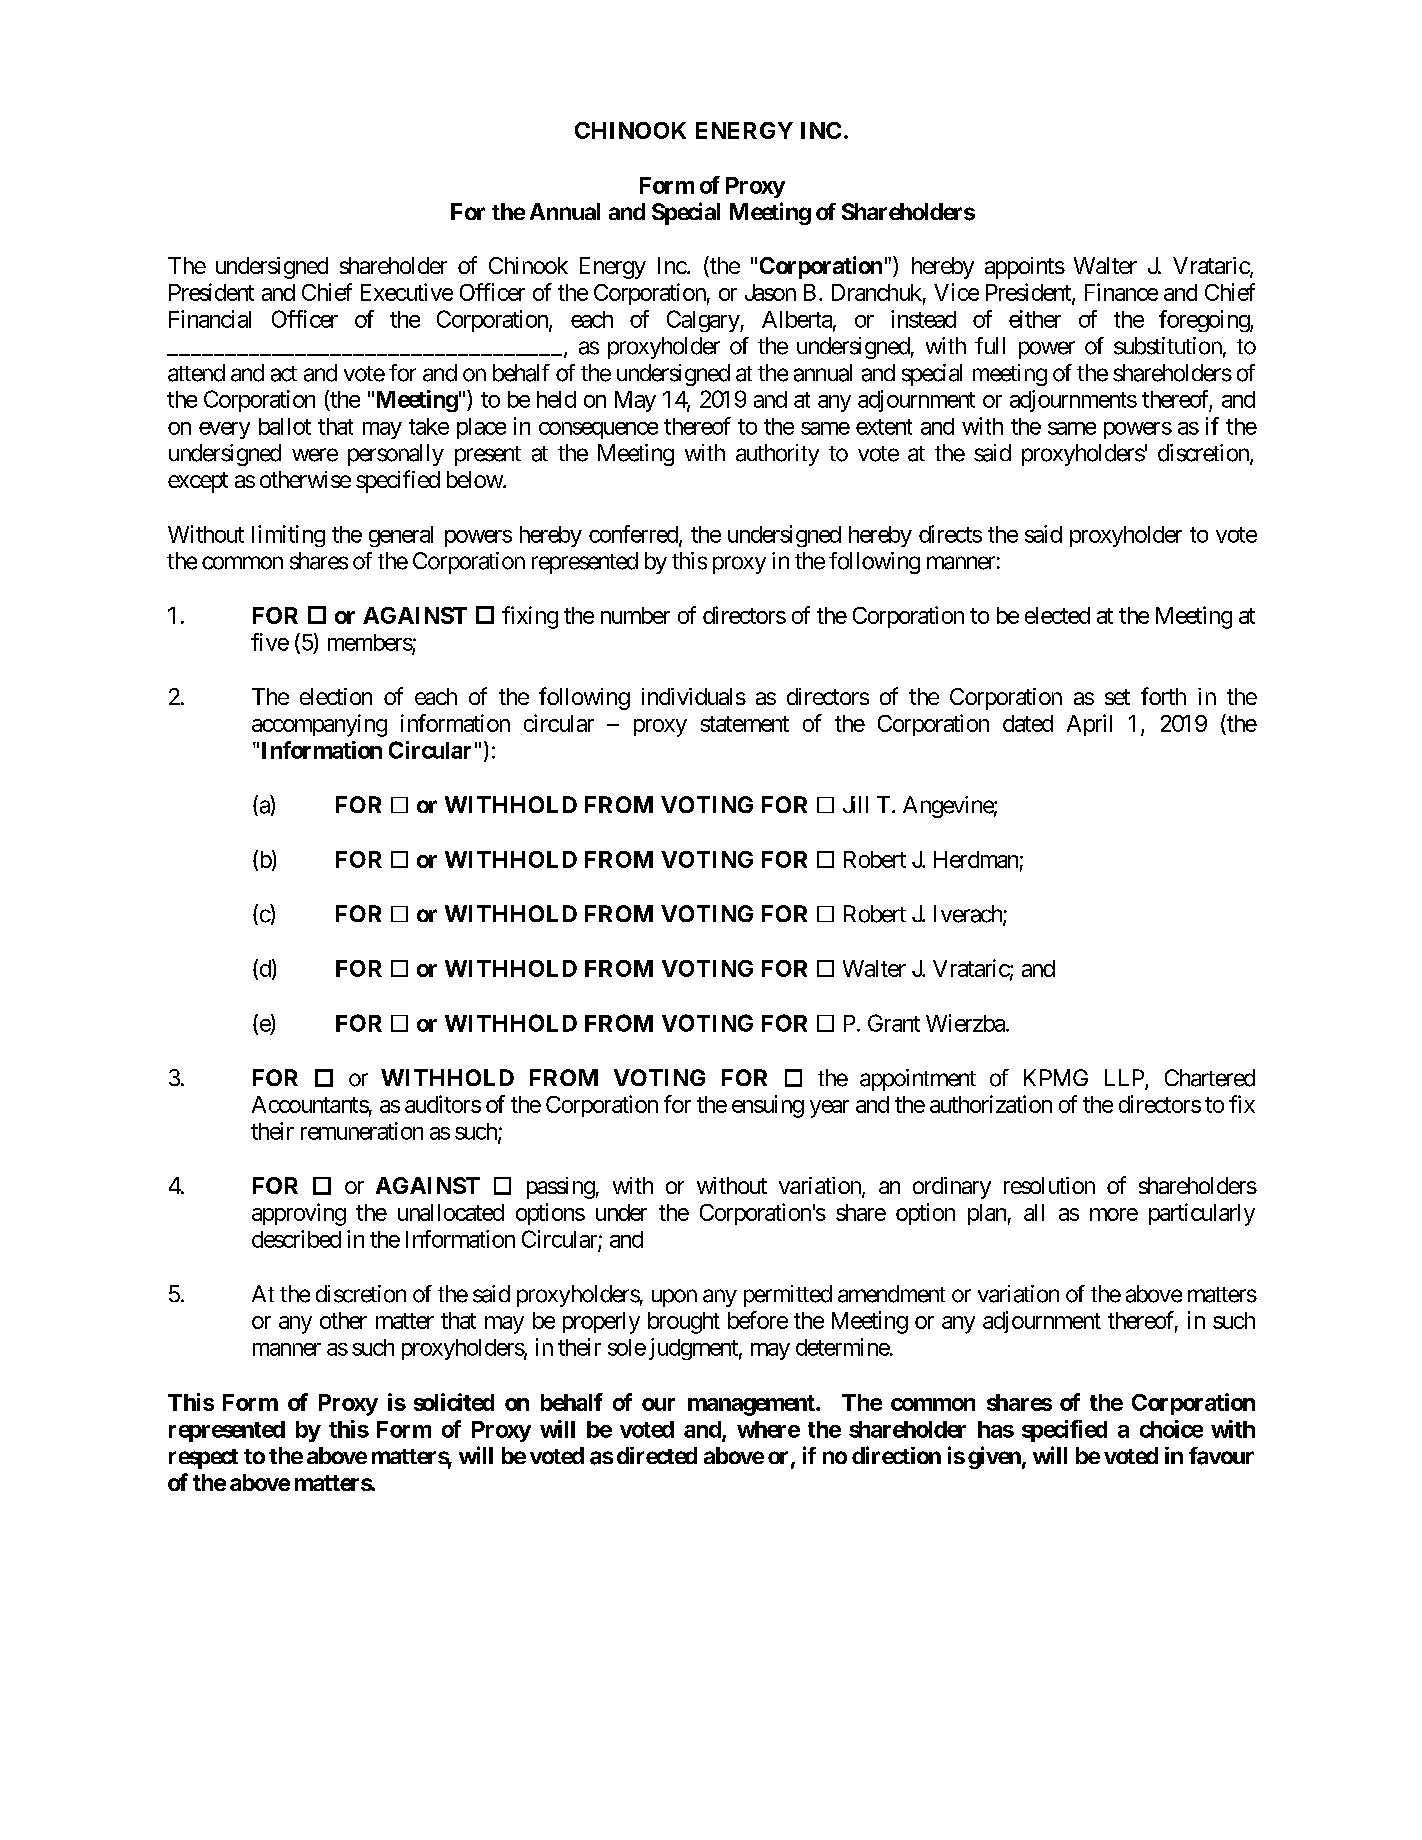 This screenshot has height=1840, width=1422. What do you see at coordinates (752, 1405) in the screenshot?
I see `management` at bounding box center [752, 1405].
